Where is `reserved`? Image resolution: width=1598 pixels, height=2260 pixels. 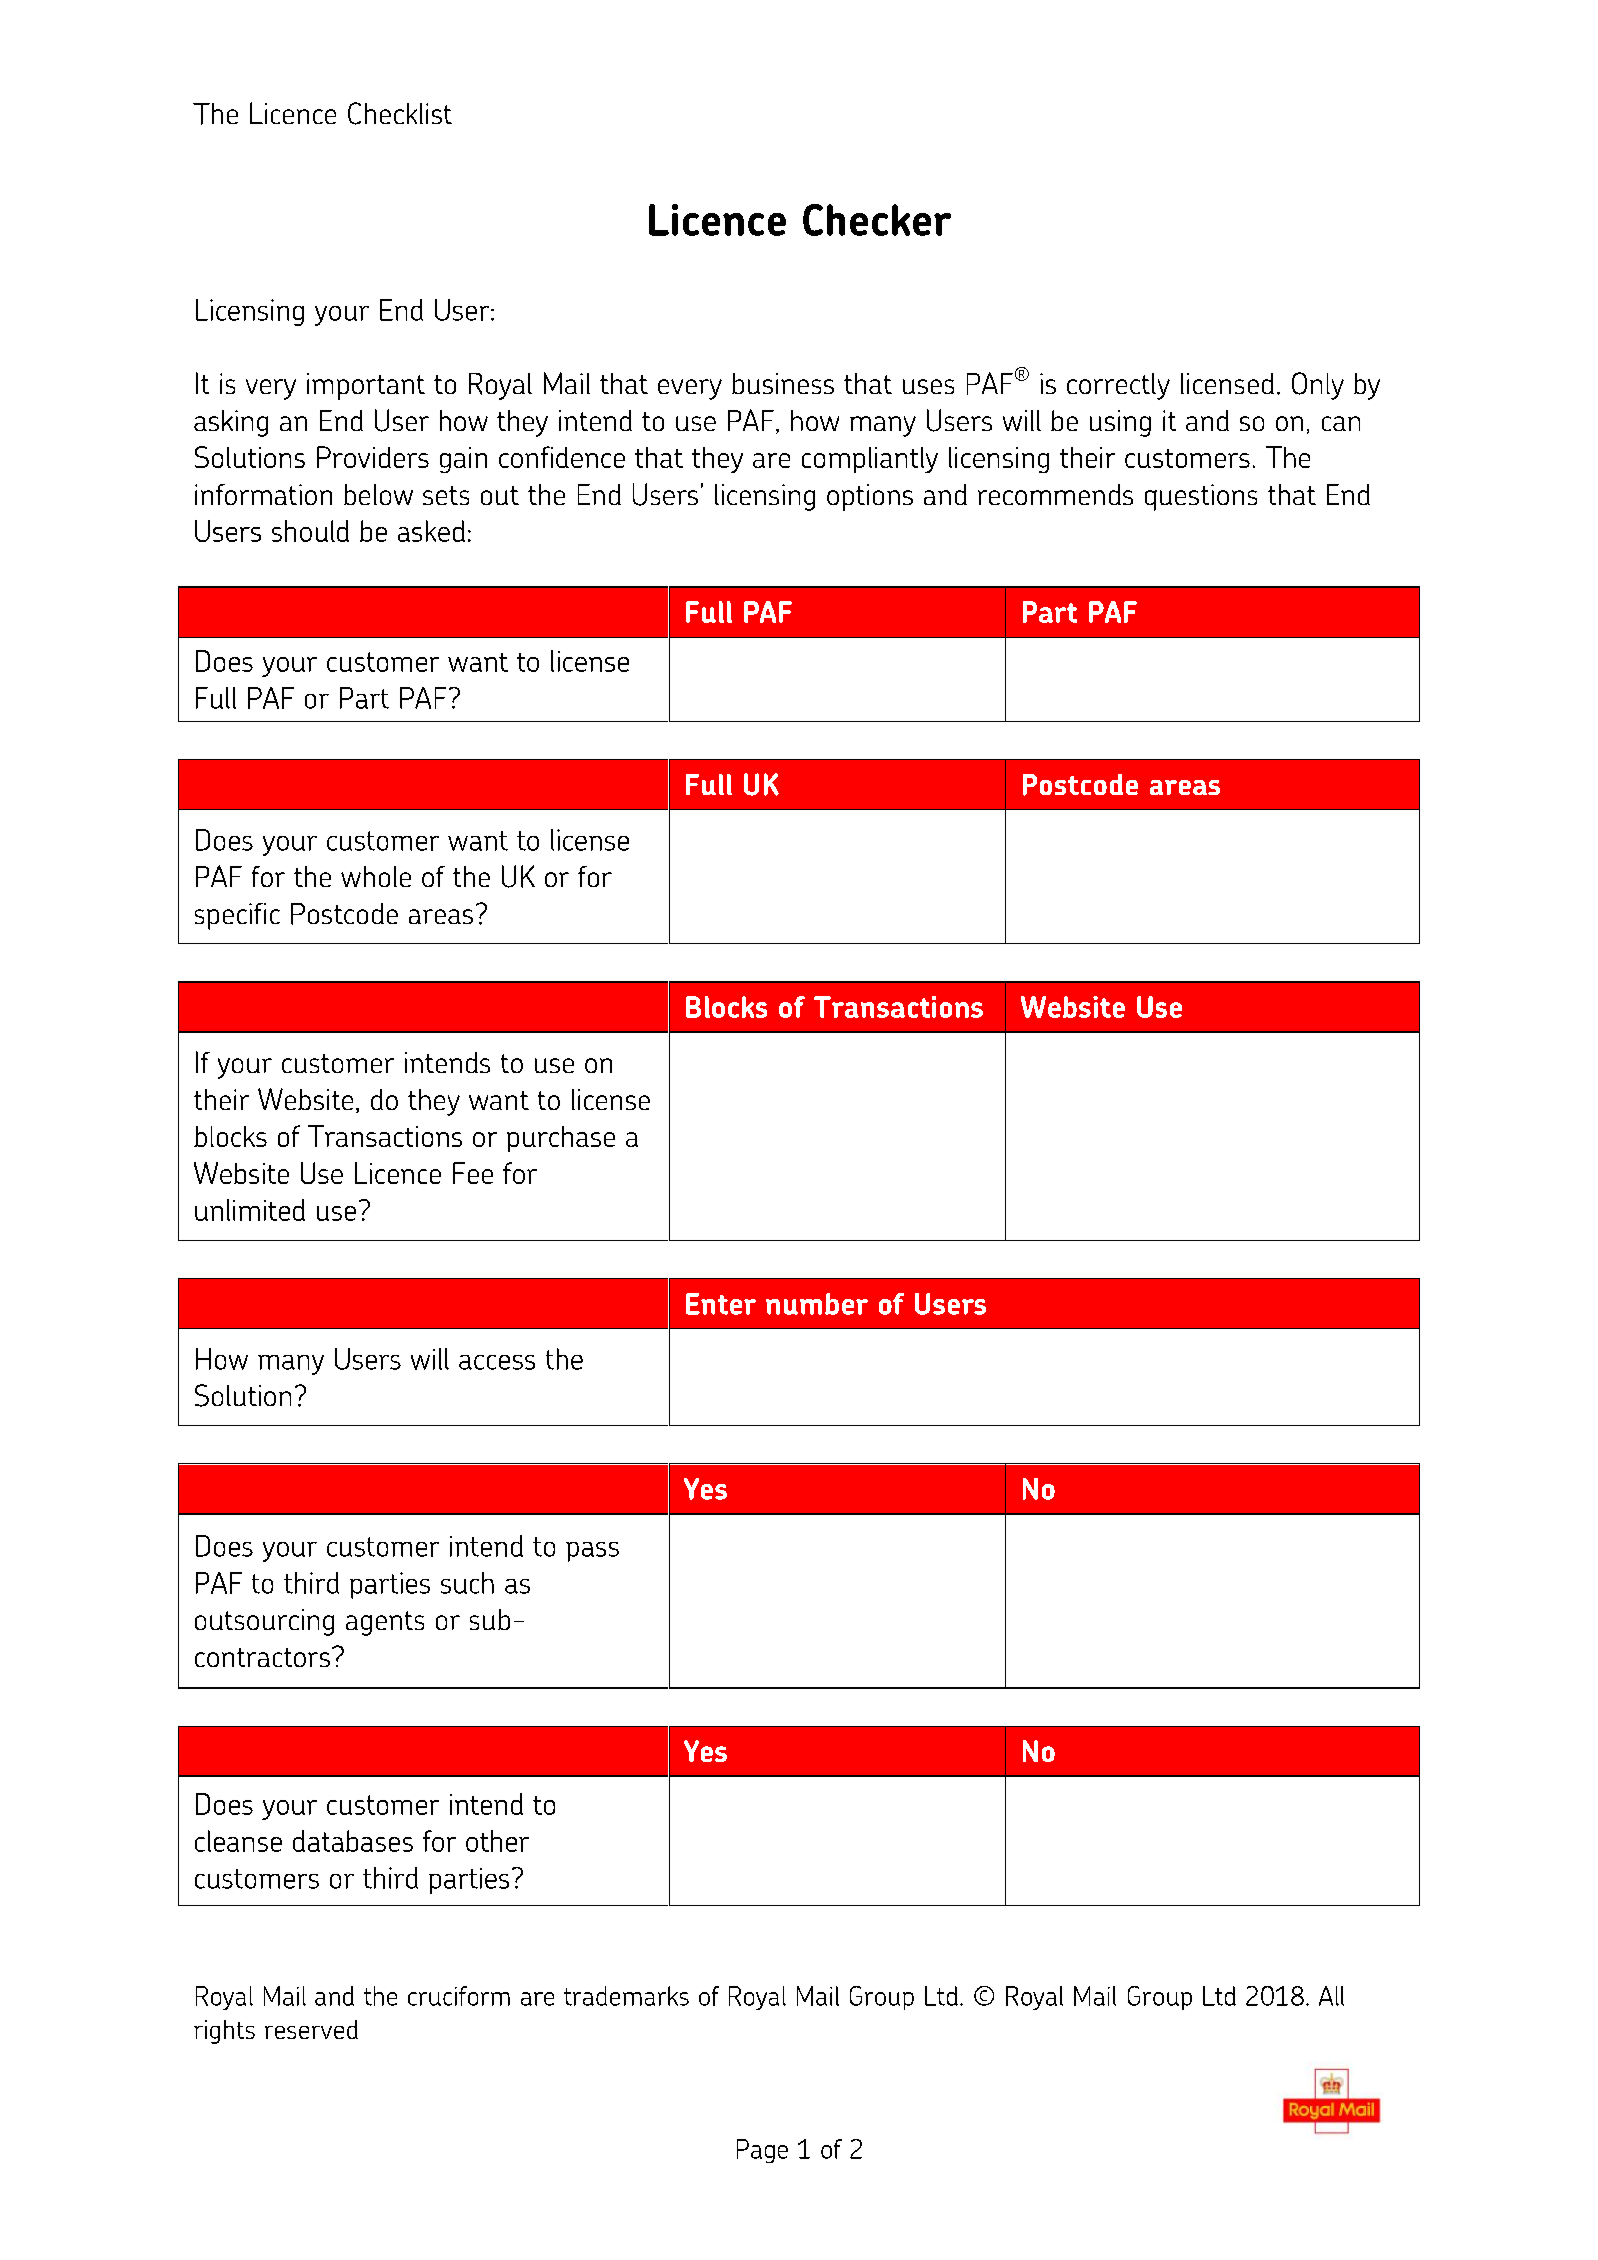 reserved is located at coordinates (311, 2029).
